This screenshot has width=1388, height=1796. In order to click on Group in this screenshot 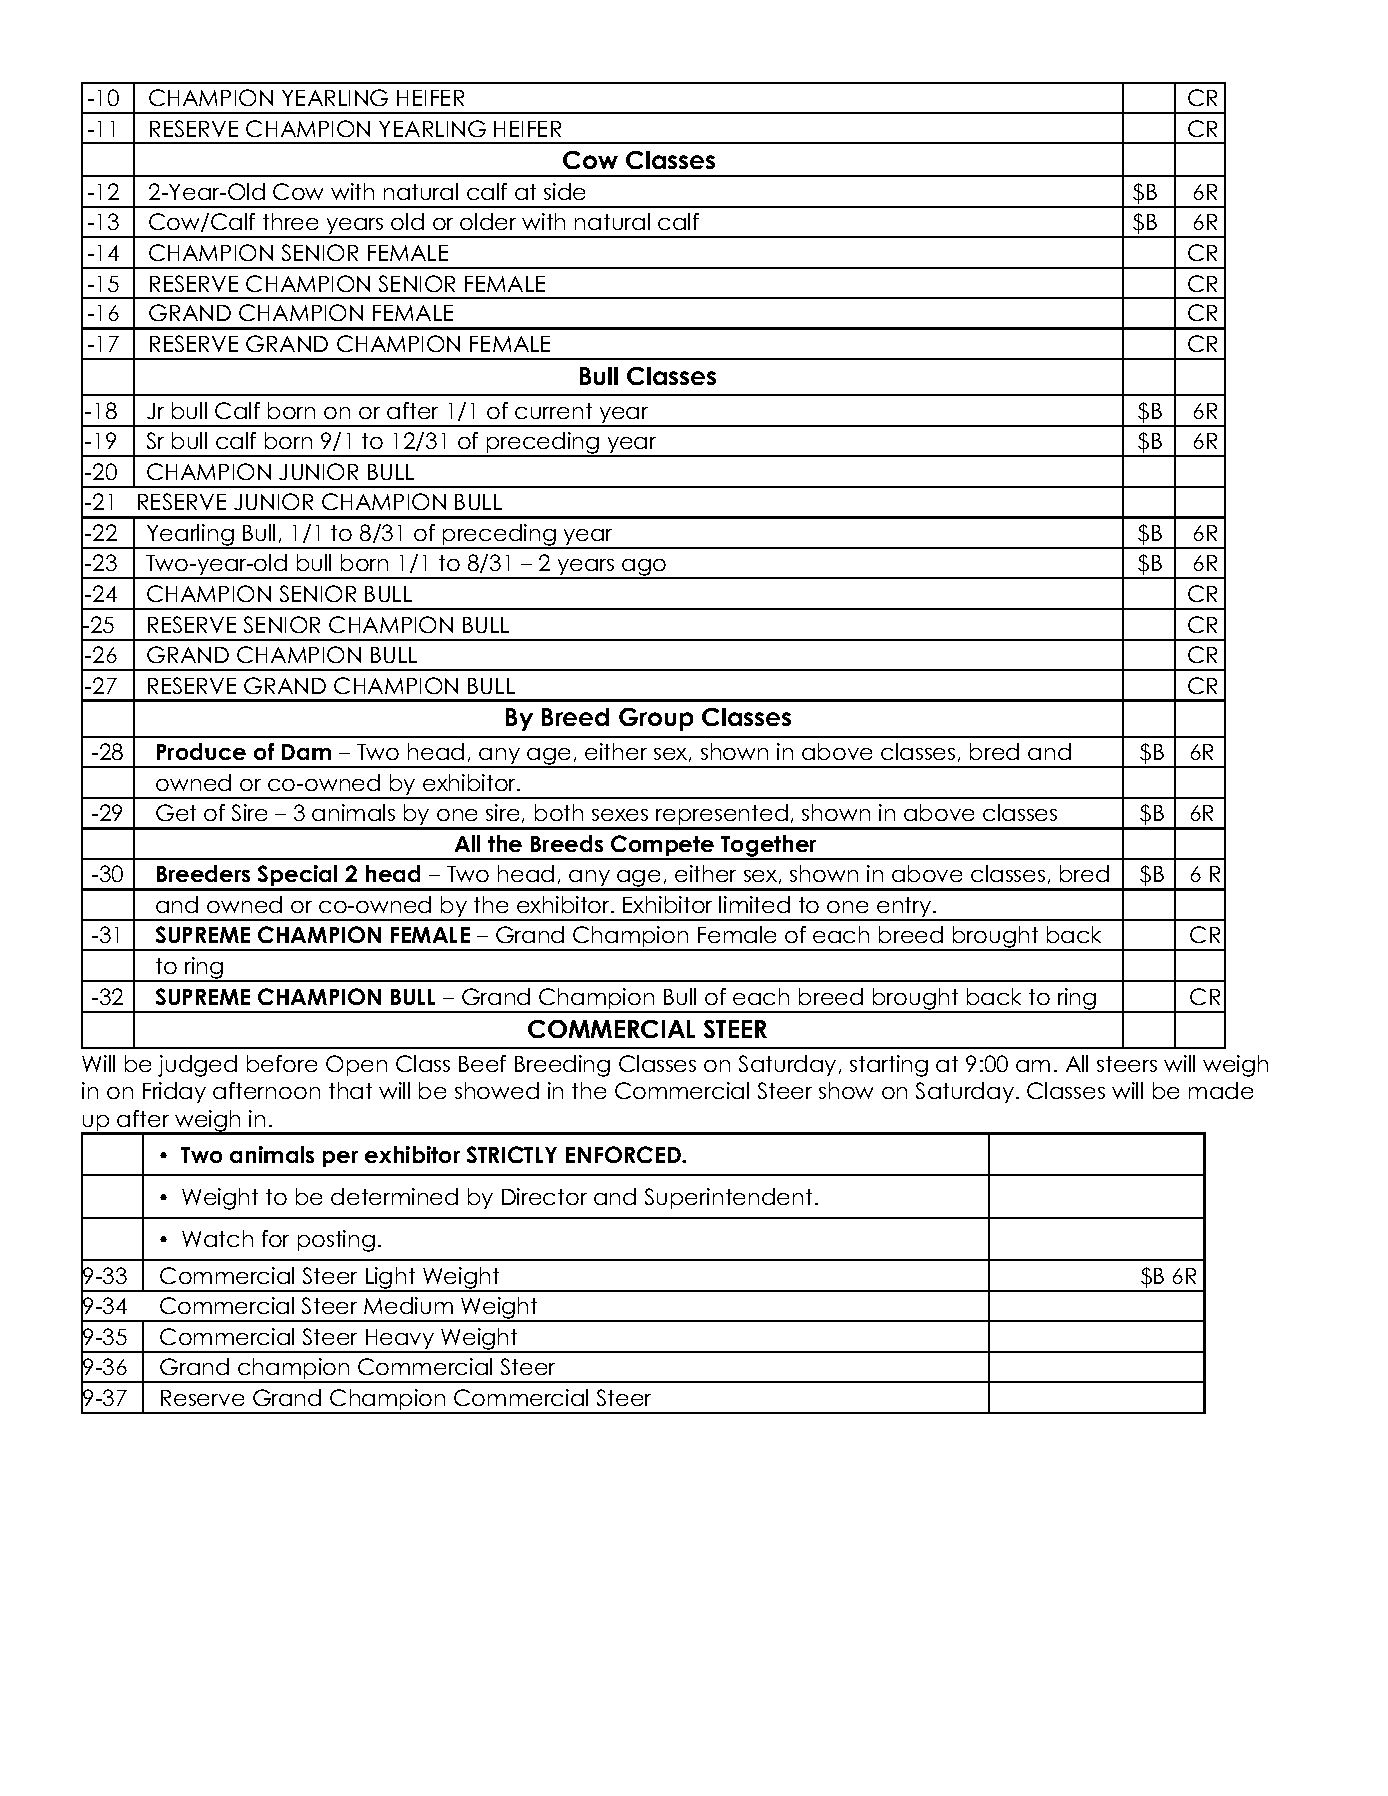, I will do `click(656, 719)`.
